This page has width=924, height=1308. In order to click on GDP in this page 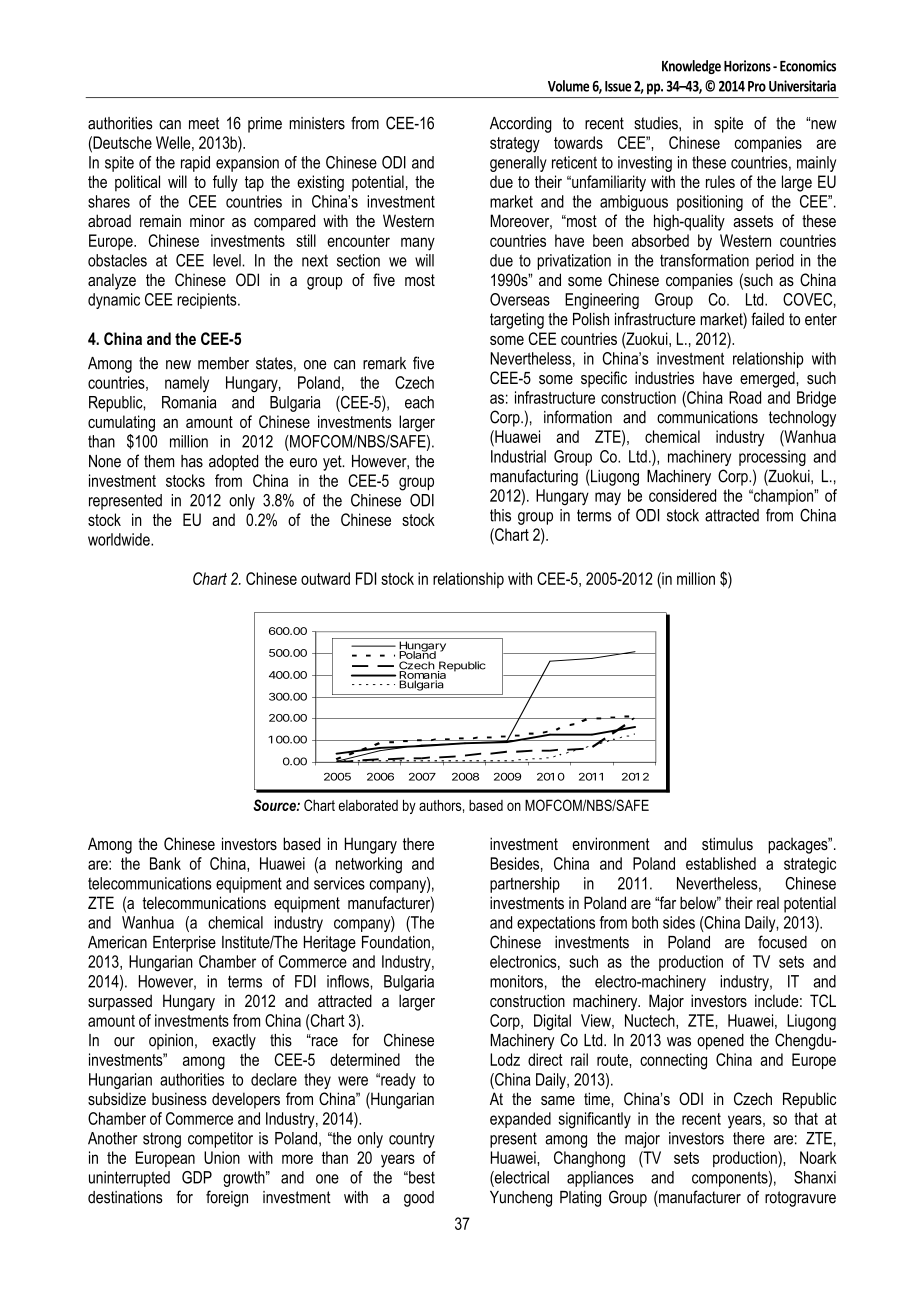, I will do `click(197, 1177)`.
